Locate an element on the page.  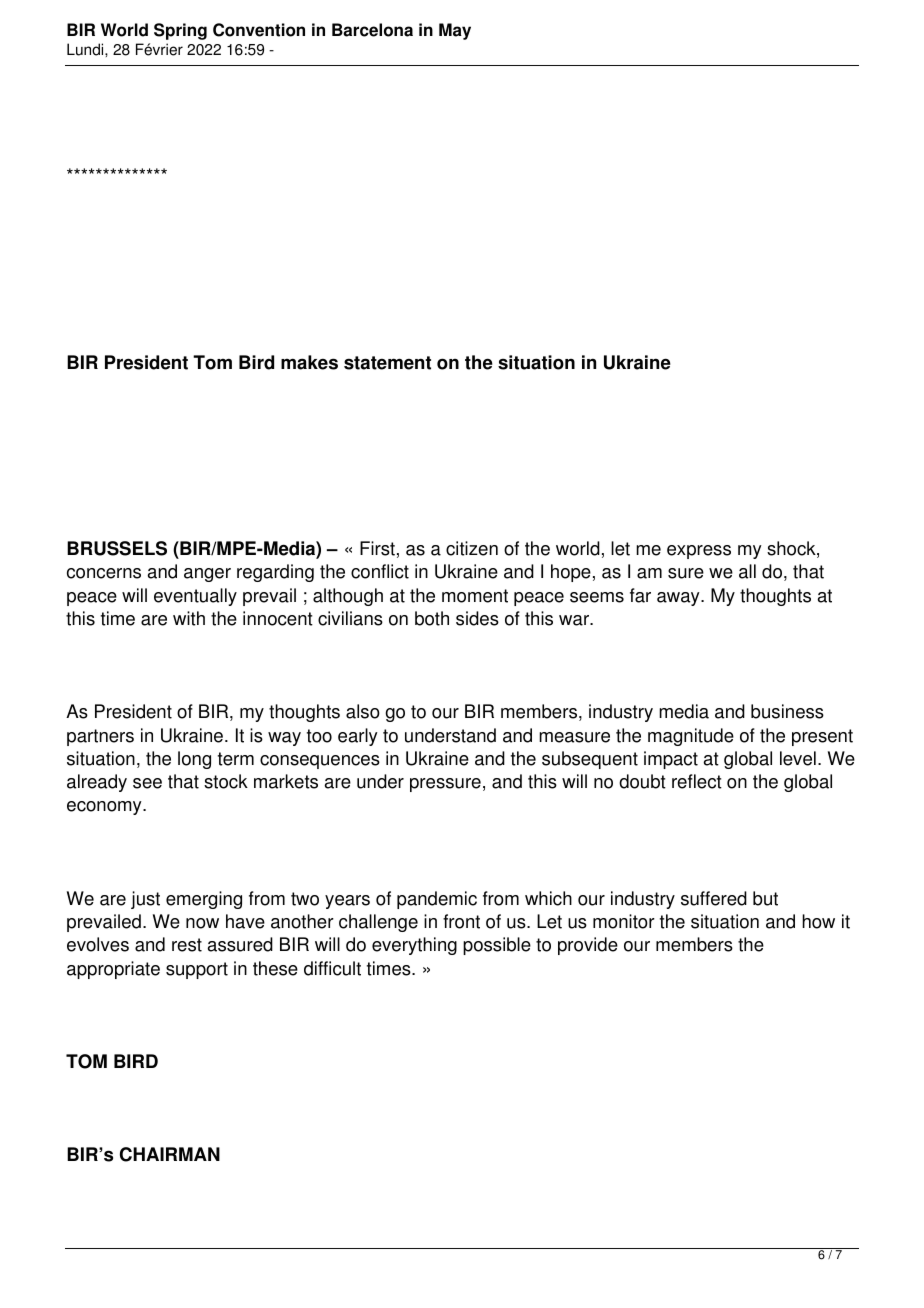
provide is located at coordinates (588, 946).
